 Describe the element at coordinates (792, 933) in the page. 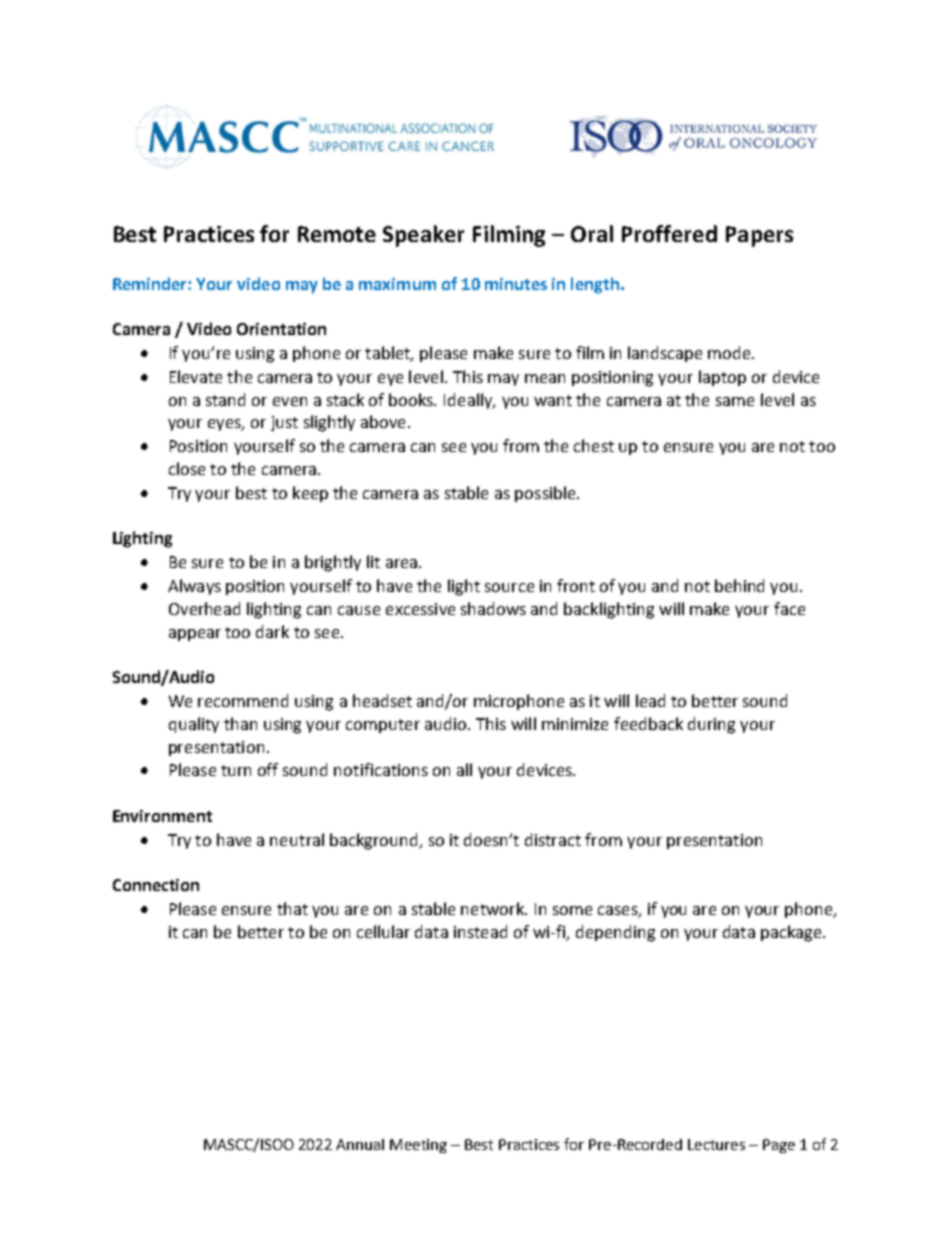

I see `package` at that location.
